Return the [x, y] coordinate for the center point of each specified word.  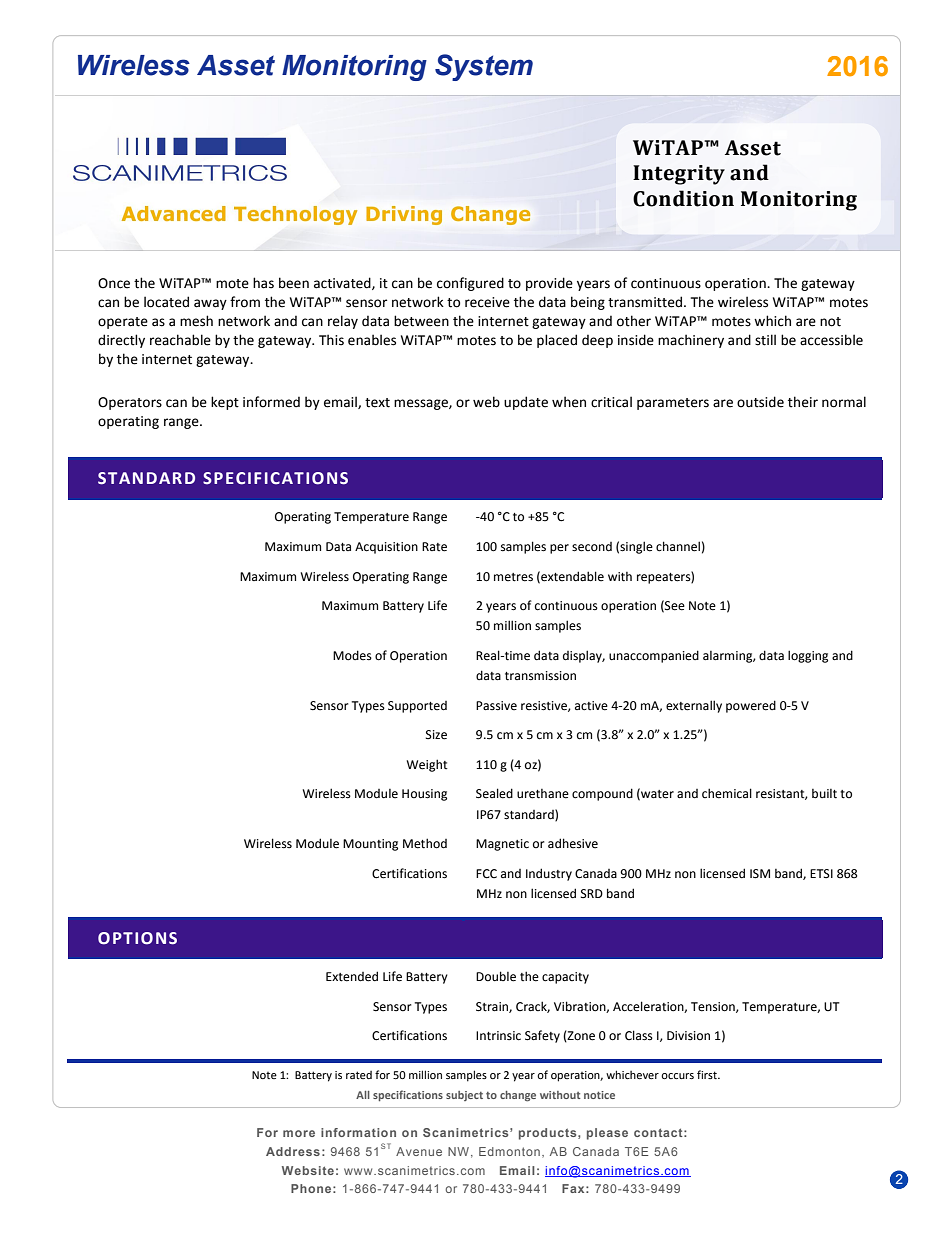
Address [293, 1151]
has [263, 283]
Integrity [679, 175]
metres [513, 577]
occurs [677, 1076]
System [484, 67]
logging [808, 656]
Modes [352, 655]
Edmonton [509, 1151]
